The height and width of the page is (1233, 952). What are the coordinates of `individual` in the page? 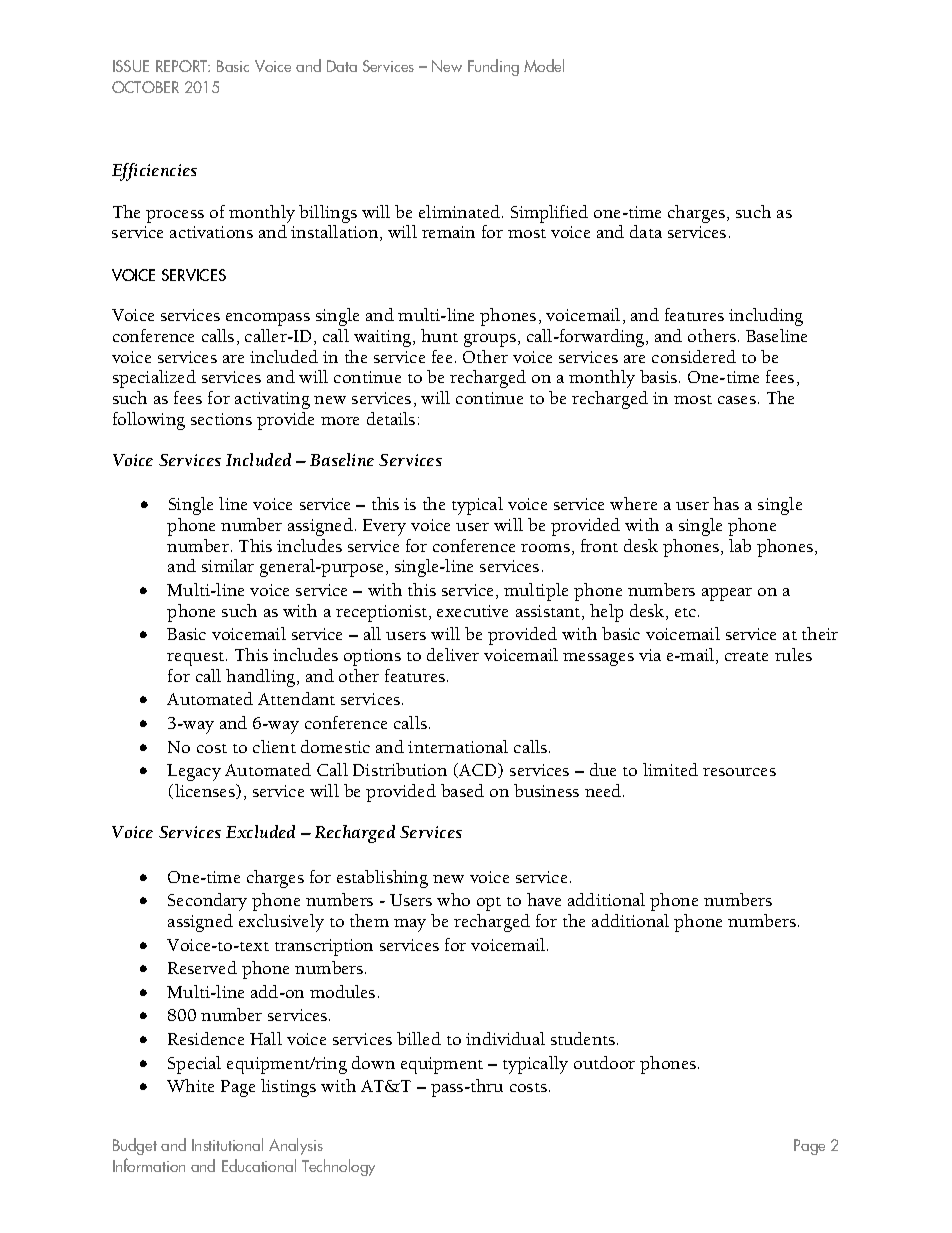 It's located at (505, 1038).
